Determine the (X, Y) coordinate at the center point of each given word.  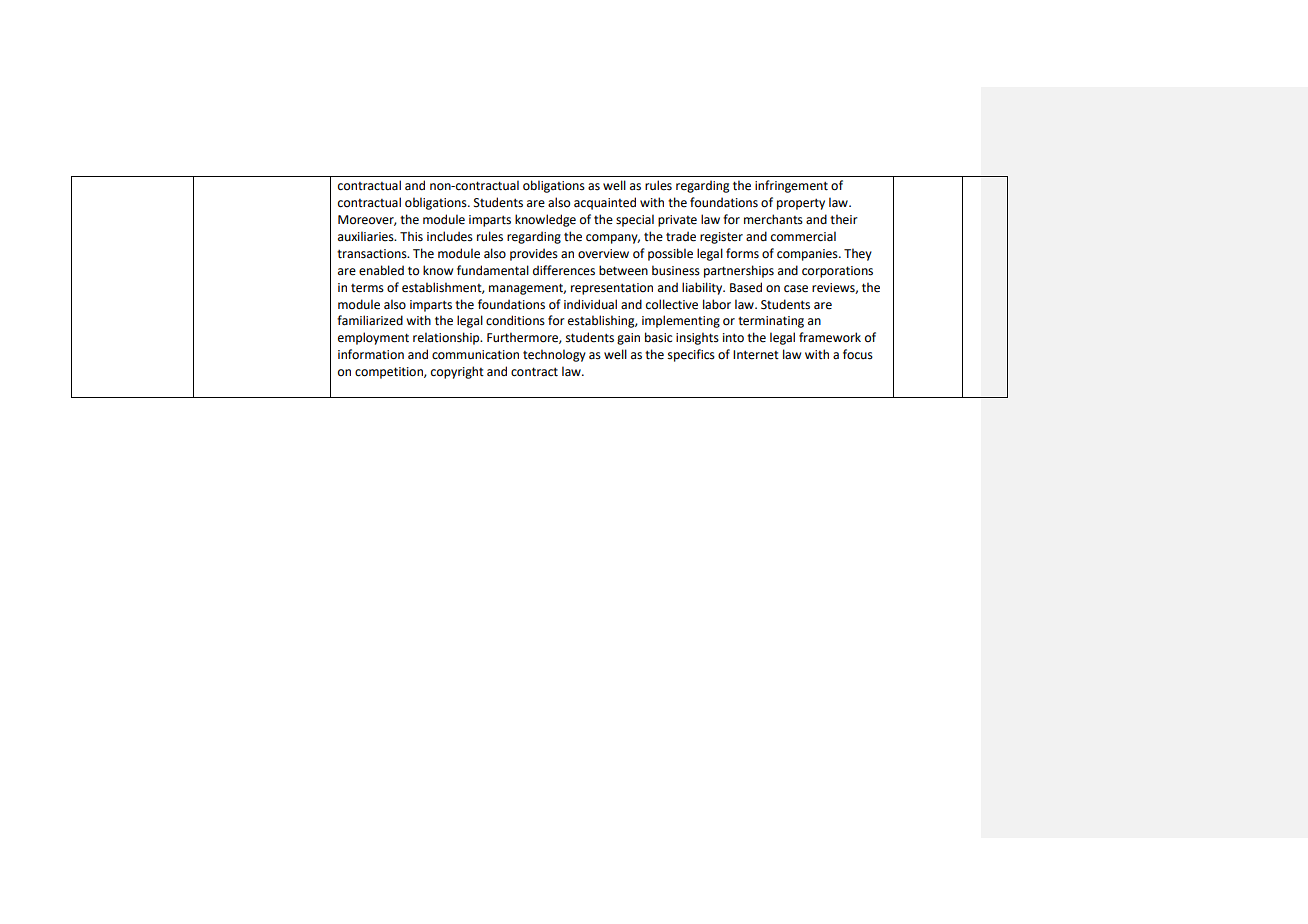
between (623, 270)
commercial (803, 236)
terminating (771, 322)
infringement (791, 186)
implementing (681, 321)
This (411, 236)
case (796, 289)
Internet (756, 355)
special (635, 220)
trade (681, 236)
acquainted (605, 203)
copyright (457, 372)
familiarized (370, 320)
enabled (381, 270)
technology (554, 355)
